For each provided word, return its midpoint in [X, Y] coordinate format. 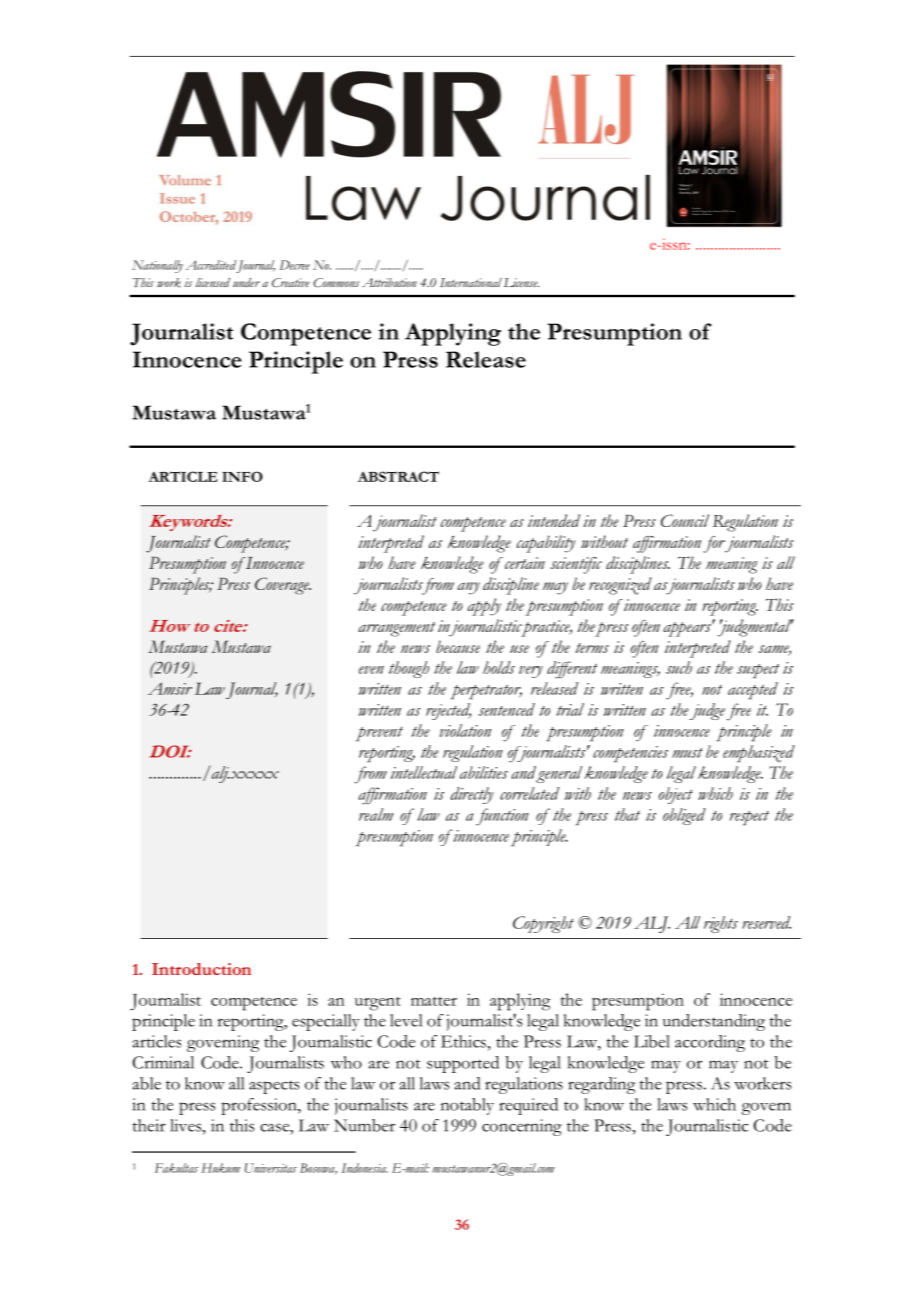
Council [685, 520]
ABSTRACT [398, 476]
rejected [448, 711]
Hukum [220, 1168]
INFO [242, 476]
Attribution [389, 282]
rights [721, 924]
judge [707, 711]
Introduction [201, 969]
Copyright [543, 924]
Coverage [283, 586]
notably [467, 1106]
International [471, 282]
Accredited [211, 265]
